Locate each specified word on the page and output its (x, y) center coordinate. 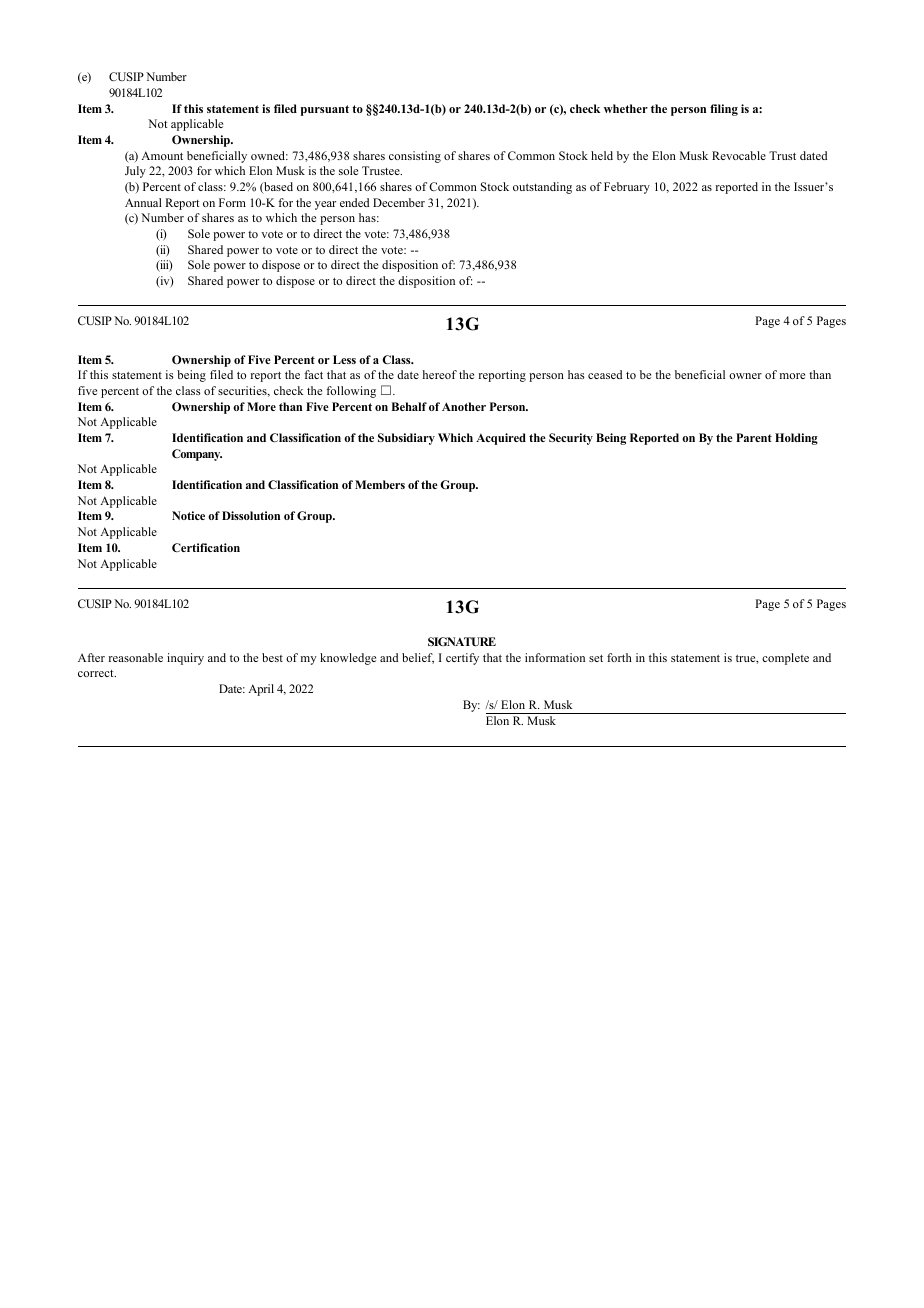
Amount (162, 155)
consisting (415, 157)
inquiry (185, 659)
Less (344, 359)
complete (785, 659)
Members (380, 484)
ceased (605, 374)
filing (724, 110)
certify (462, 659)
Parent (754, 437)
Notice (188, 515)
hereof (440, 374)
